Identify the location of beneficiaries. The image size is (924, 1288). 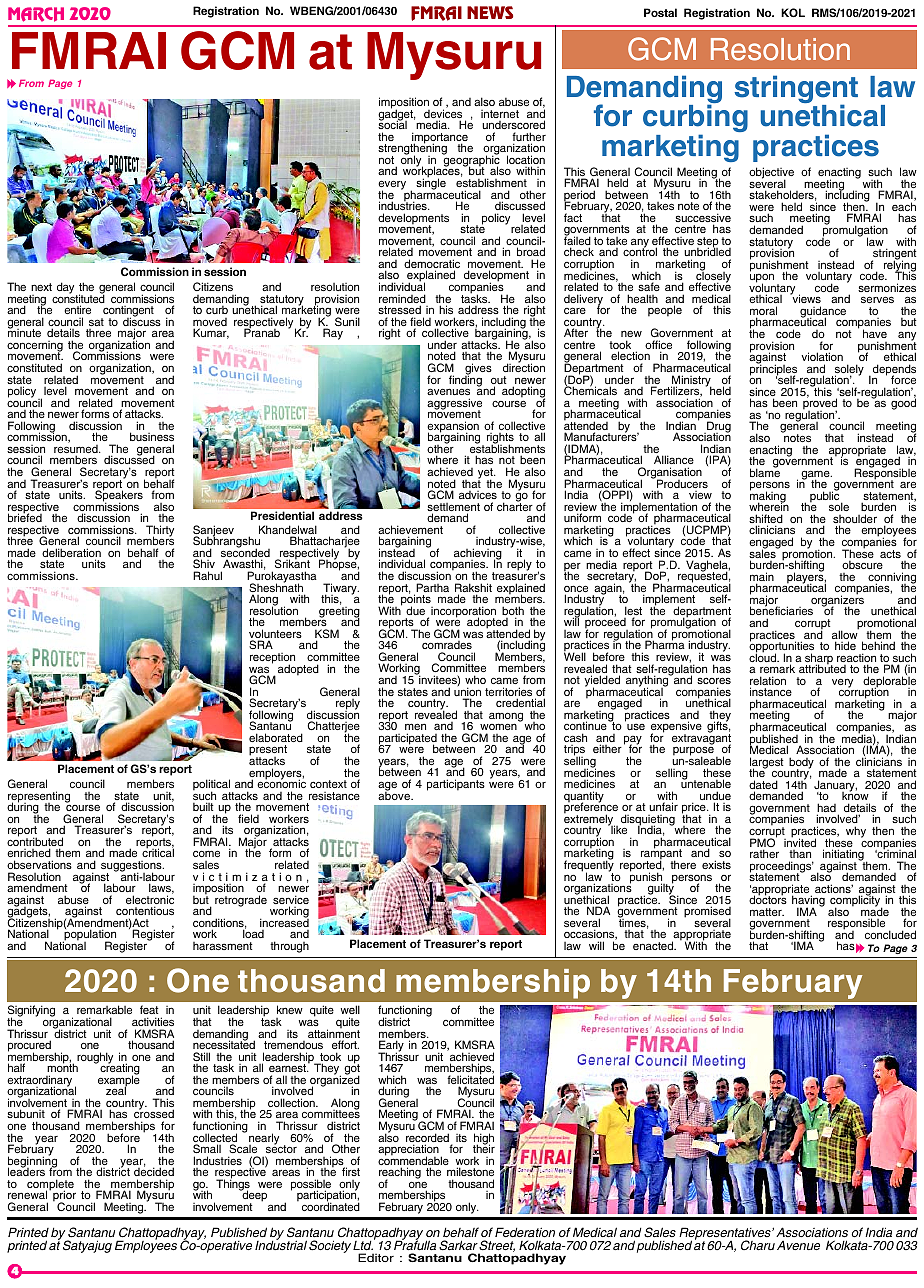
(781, 612).
